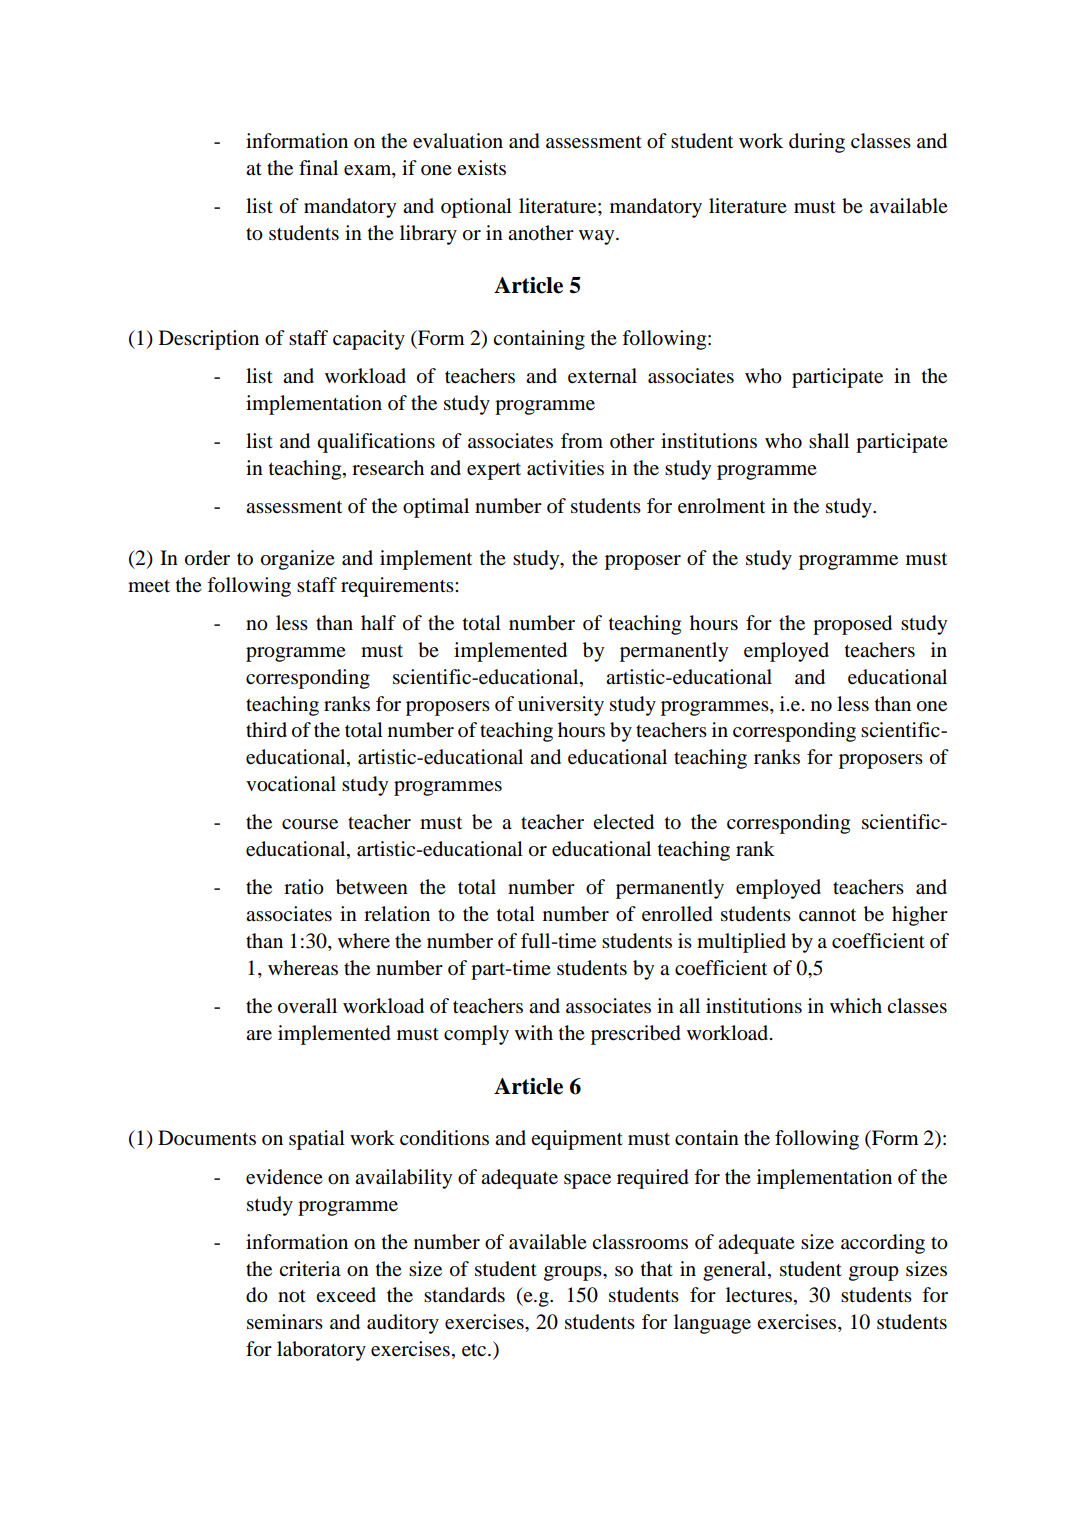 The height and width of the screenshot is (1521, 1076). I want to click on during, so click(817, 143).
